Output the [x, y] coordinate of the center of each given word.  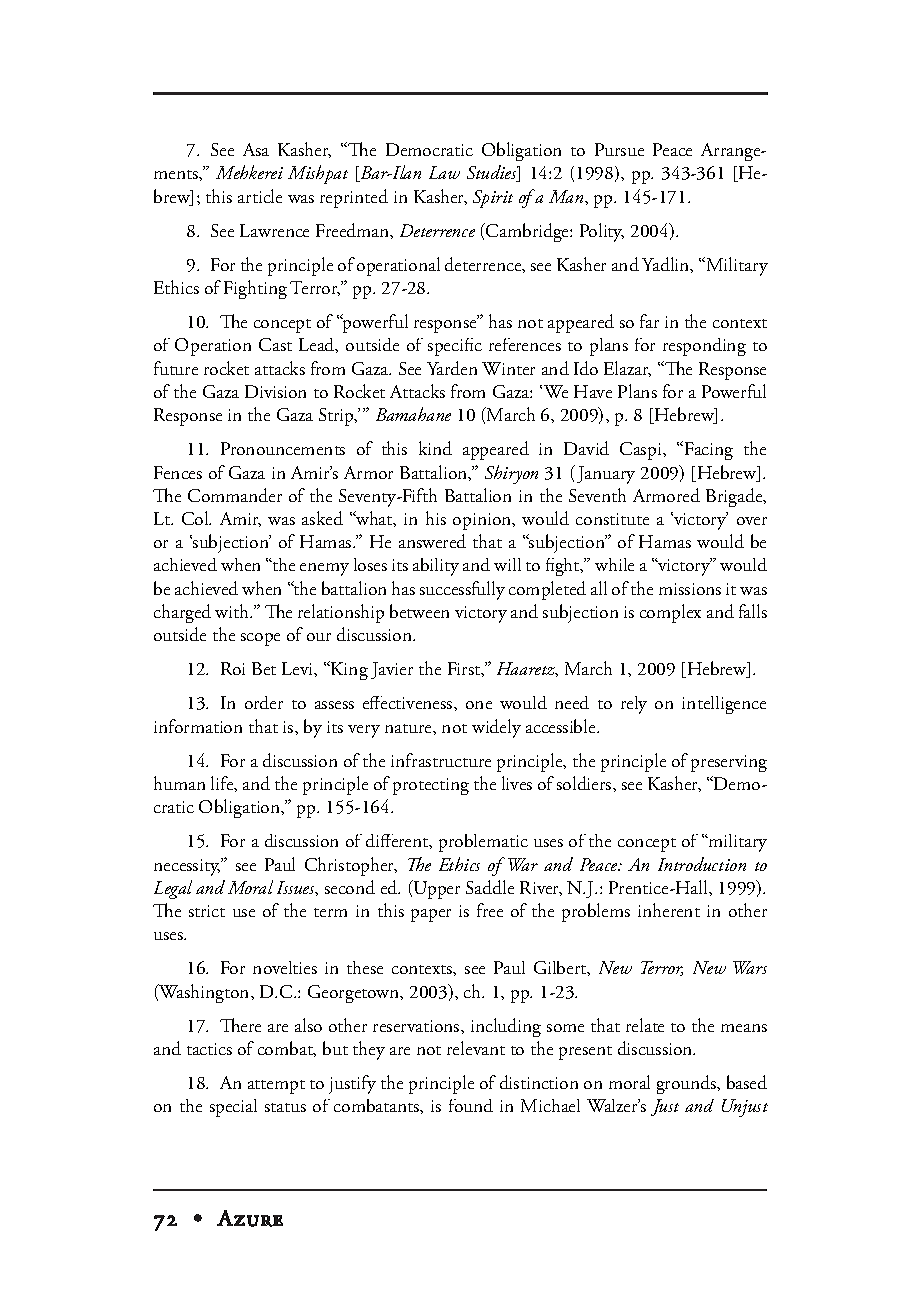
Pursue [619, 149]
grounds [688, 1084]
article [260, 196]
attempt [276, 1087]
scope [260, 639]
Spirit [493, 199]
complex [670, 613]
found [471, 1105]
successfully [462, 590]
